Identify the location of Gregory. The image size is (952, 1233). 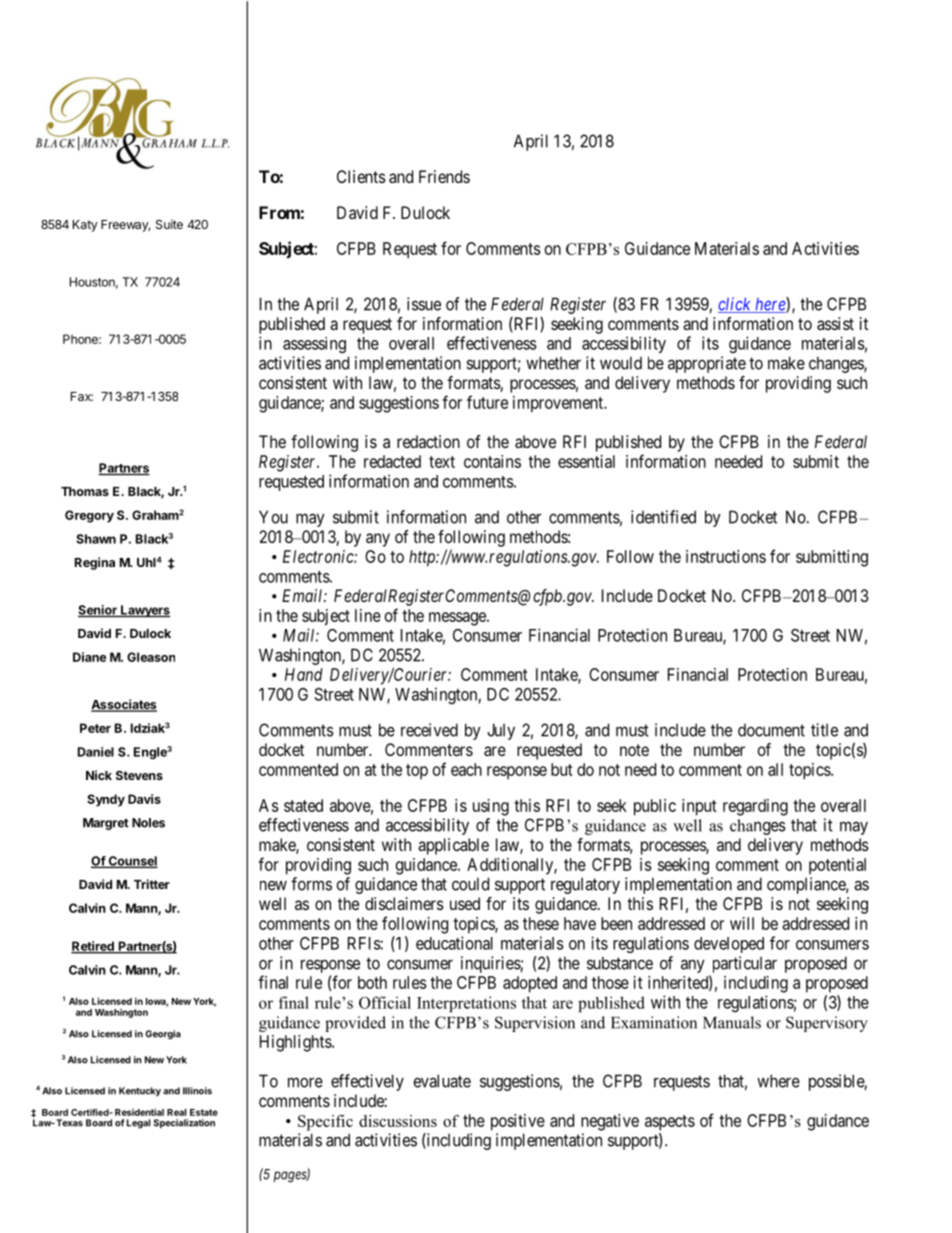
(89, 516).
